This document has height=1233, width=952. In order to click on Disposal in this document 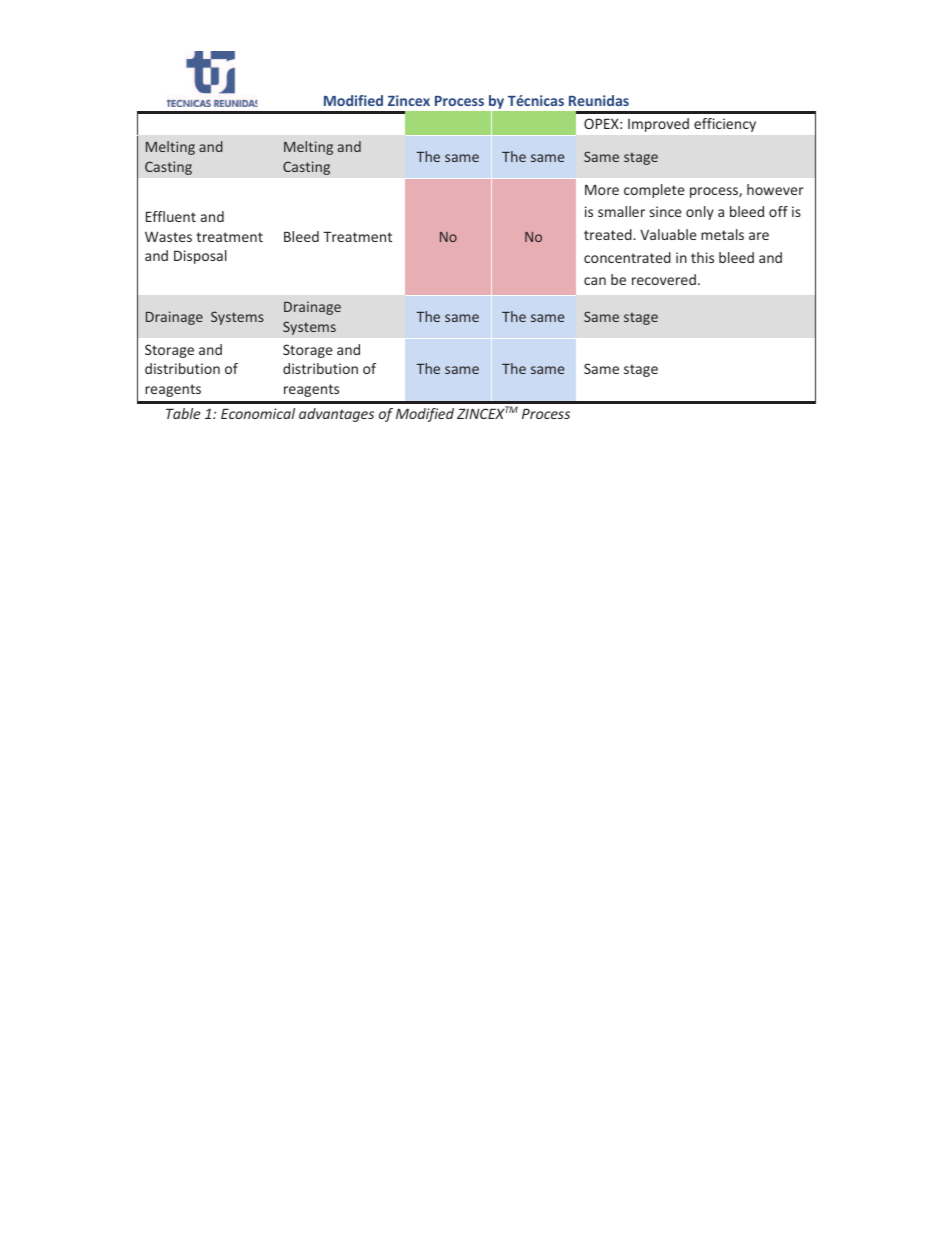, I will do `click(200, 257)`.
